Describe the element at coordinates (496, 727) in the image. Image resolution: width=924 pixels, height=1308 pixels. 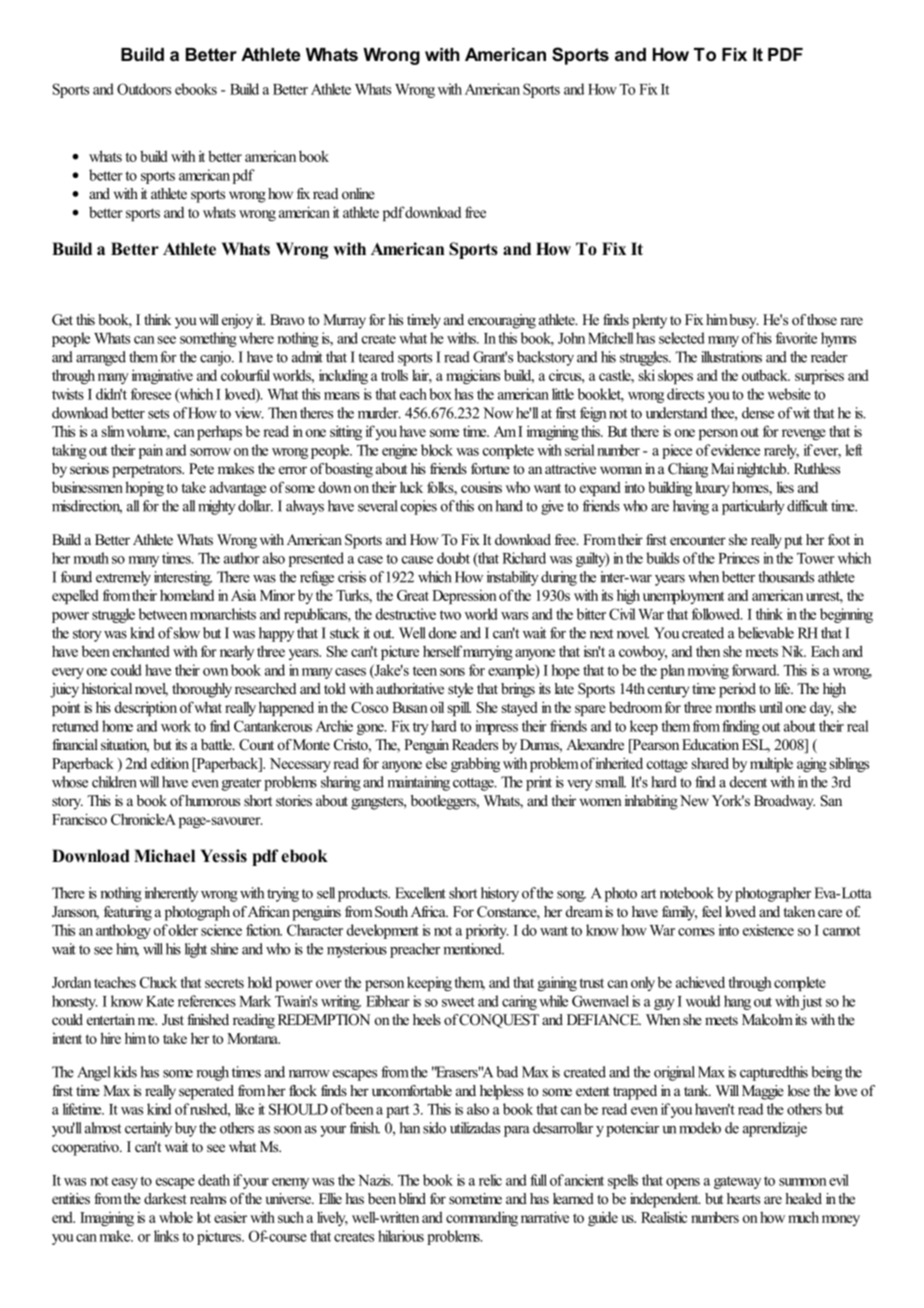
I see `impress` at that location.
